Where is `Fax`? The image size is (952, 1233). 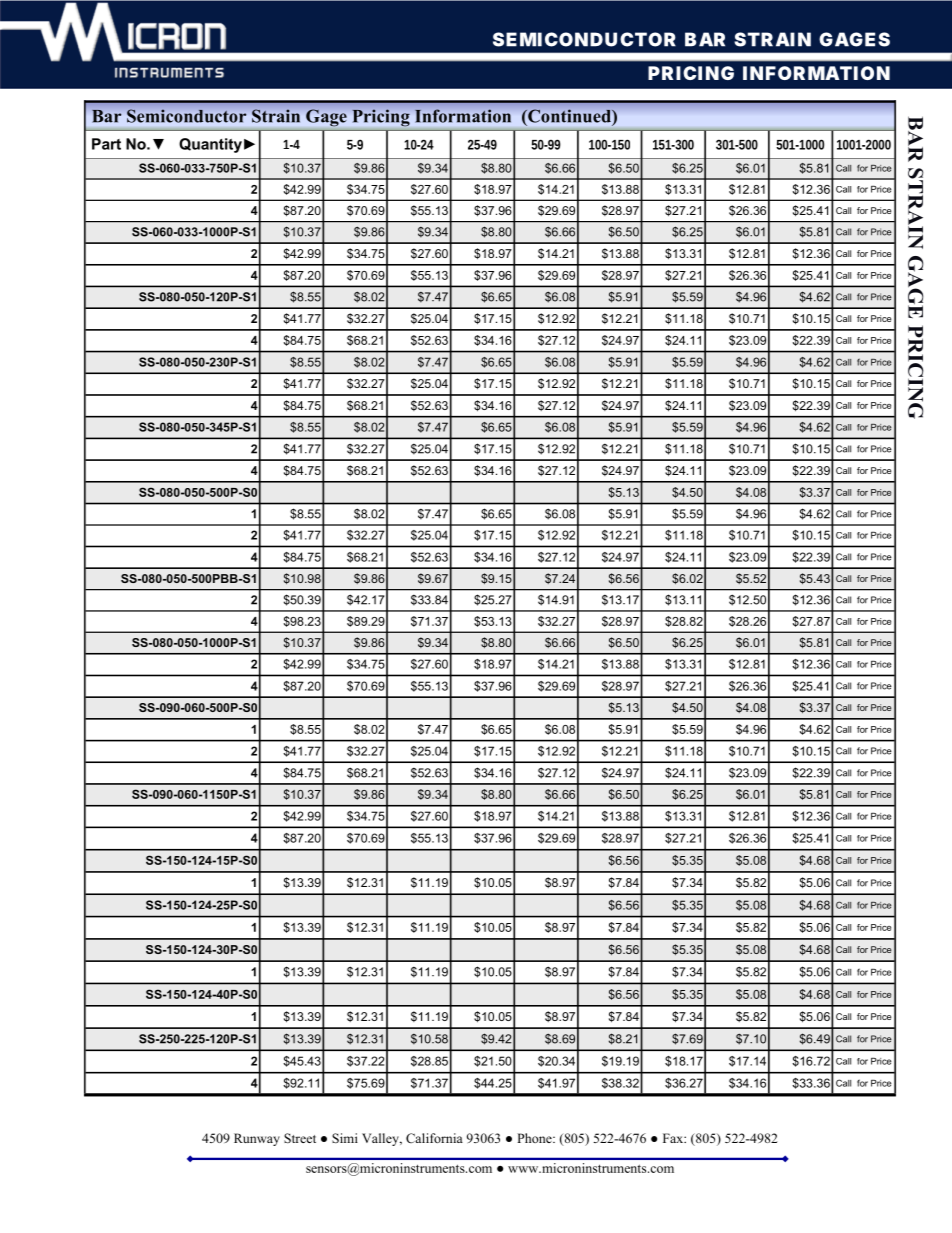 Fax is located at coordinates (674, 1138).
